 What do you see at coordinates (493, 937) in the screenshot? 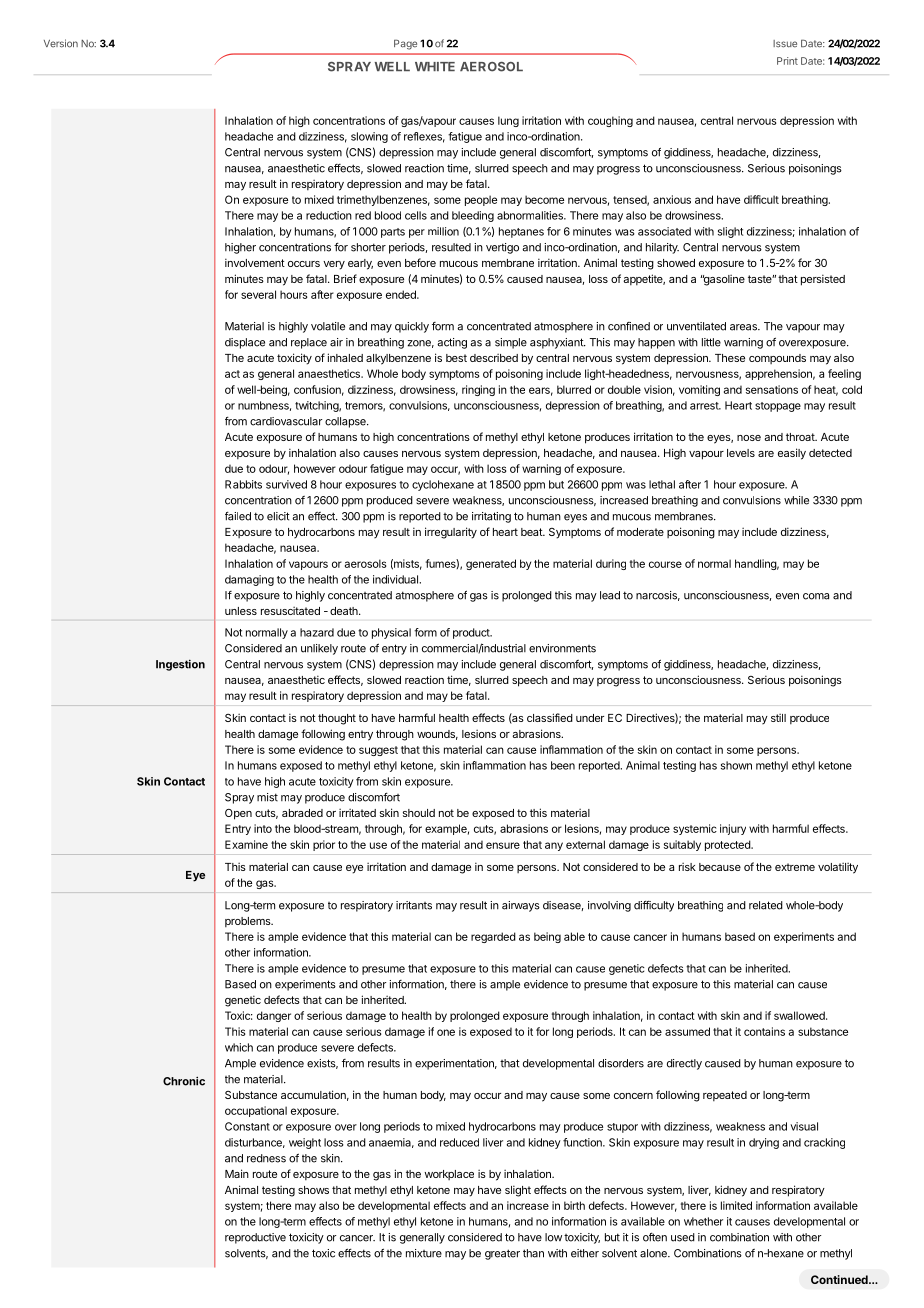
I see `regarded` at bounding box center [493, 937].
